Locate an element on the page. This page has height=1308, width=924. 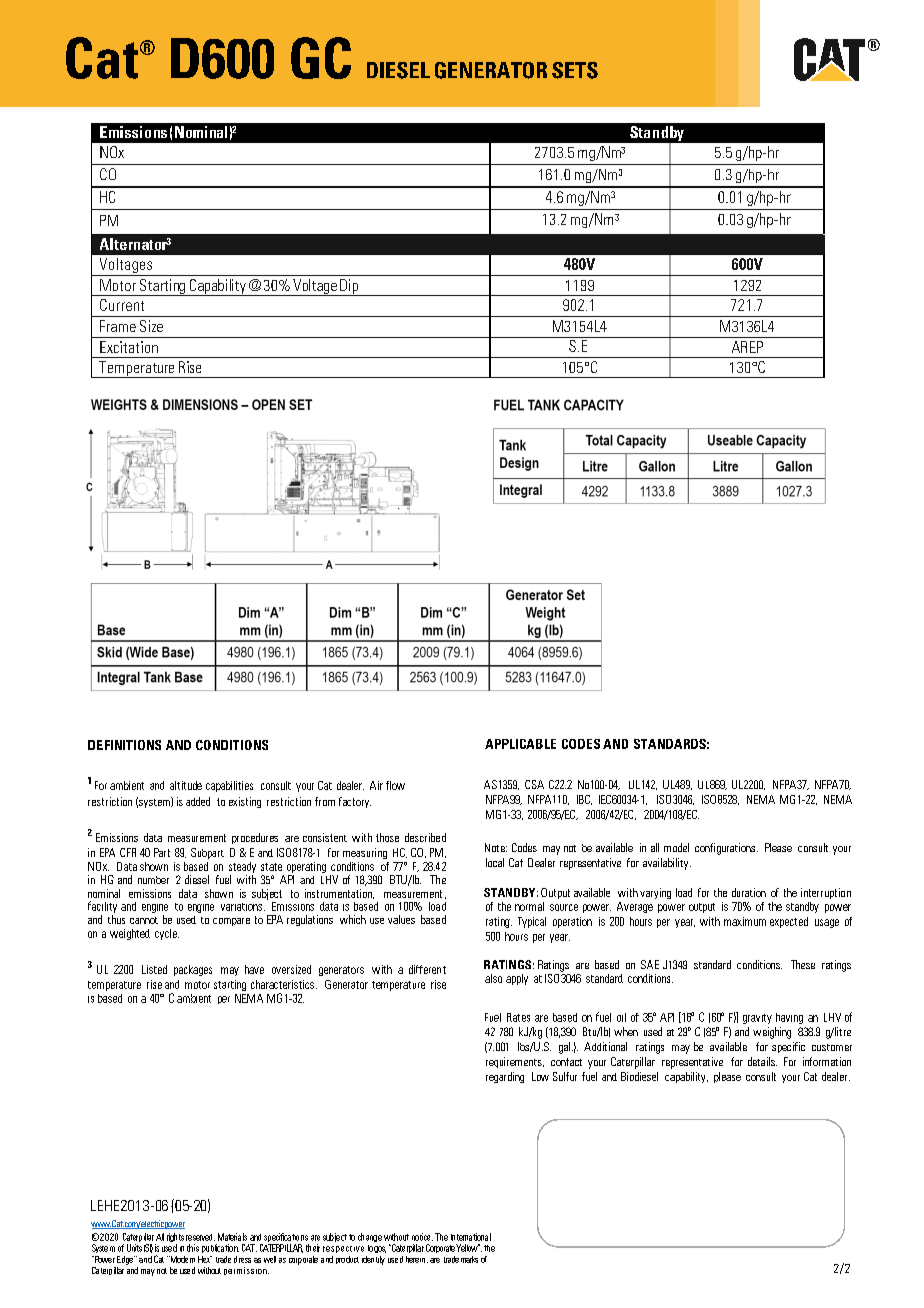
IBC is located at coordinates (584, 800).
